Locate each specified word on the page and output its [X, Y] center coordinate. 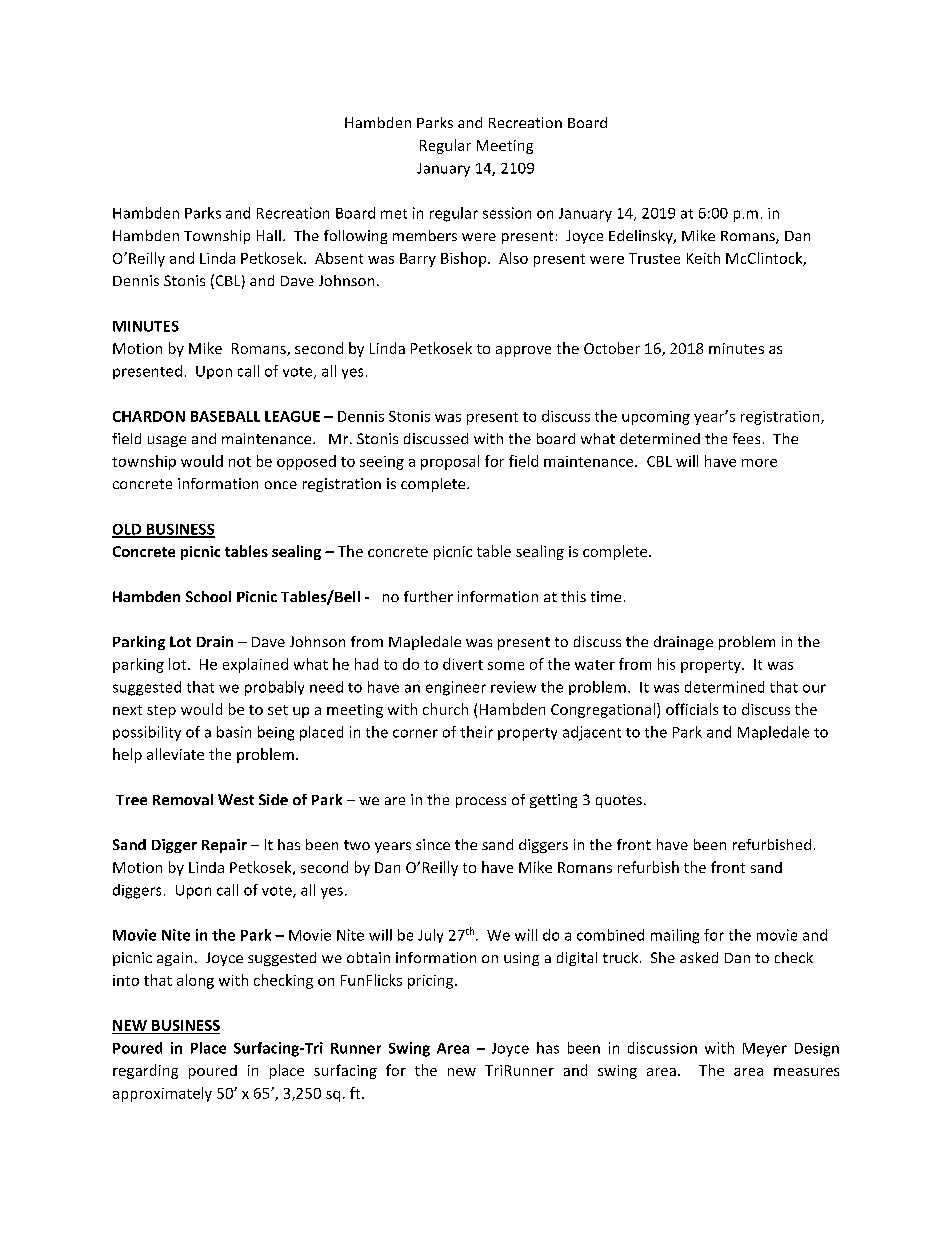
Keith [703, 258]
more [759, 463]
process [481, 802]
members [425, 235]
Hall [269, 235]
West [236, 799]
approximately [162, 1094]
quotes [619, 801]
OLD [128, 530]
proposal [450, 462]
